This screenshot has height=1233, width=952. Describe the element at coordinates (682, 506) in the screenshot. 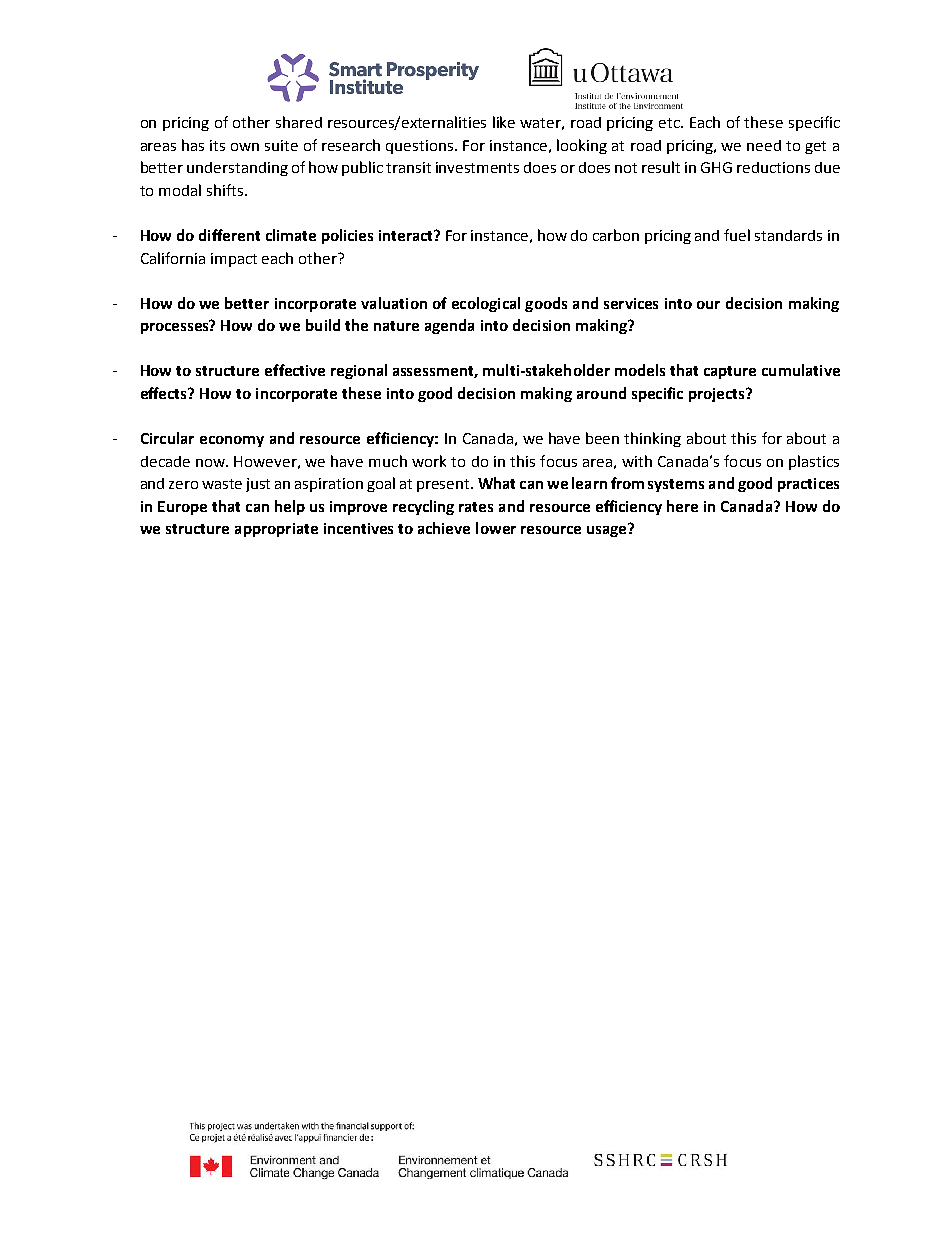

I see `here` at that location.
